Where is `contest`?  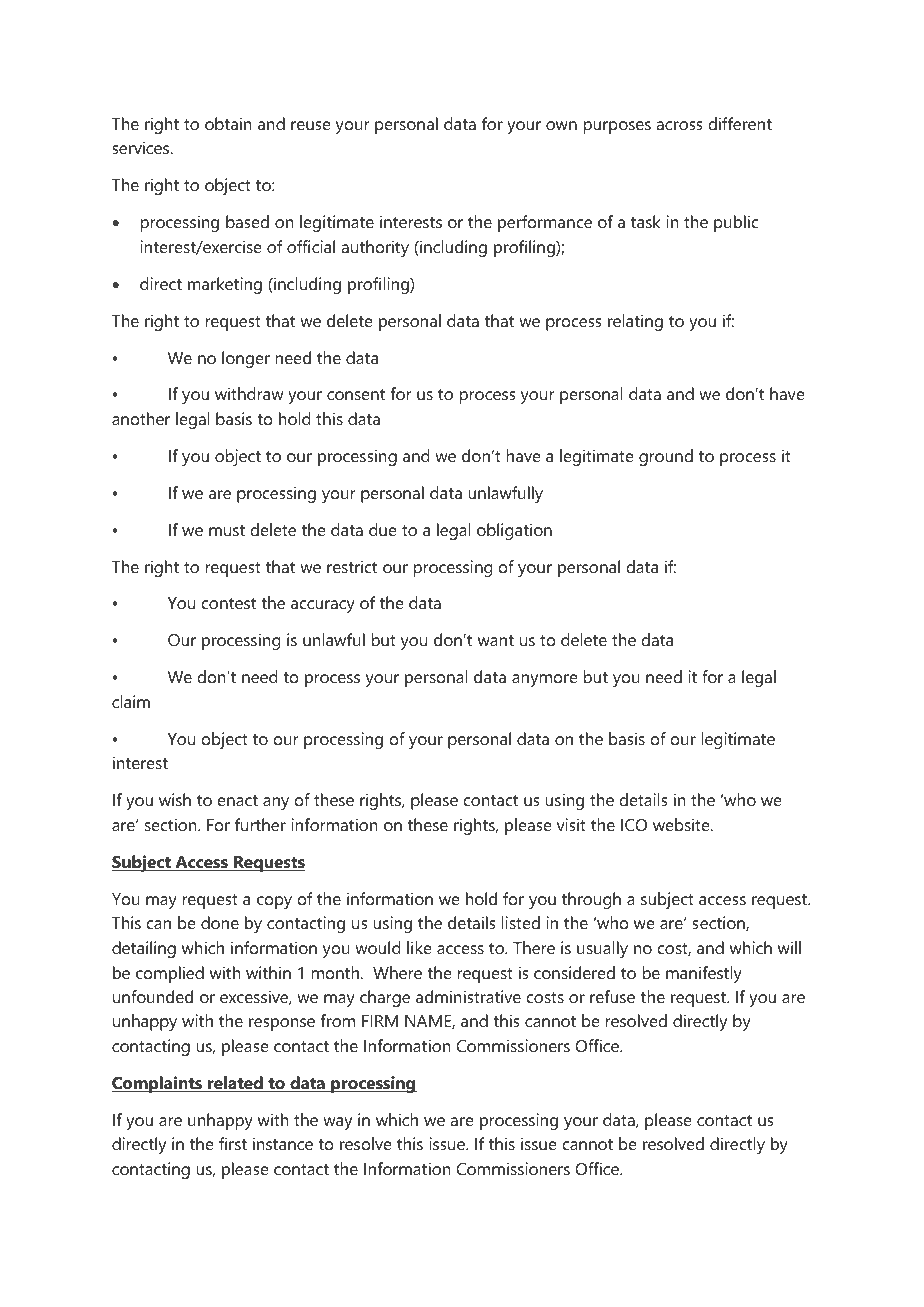 contest is located at coordinates (229, 603).
